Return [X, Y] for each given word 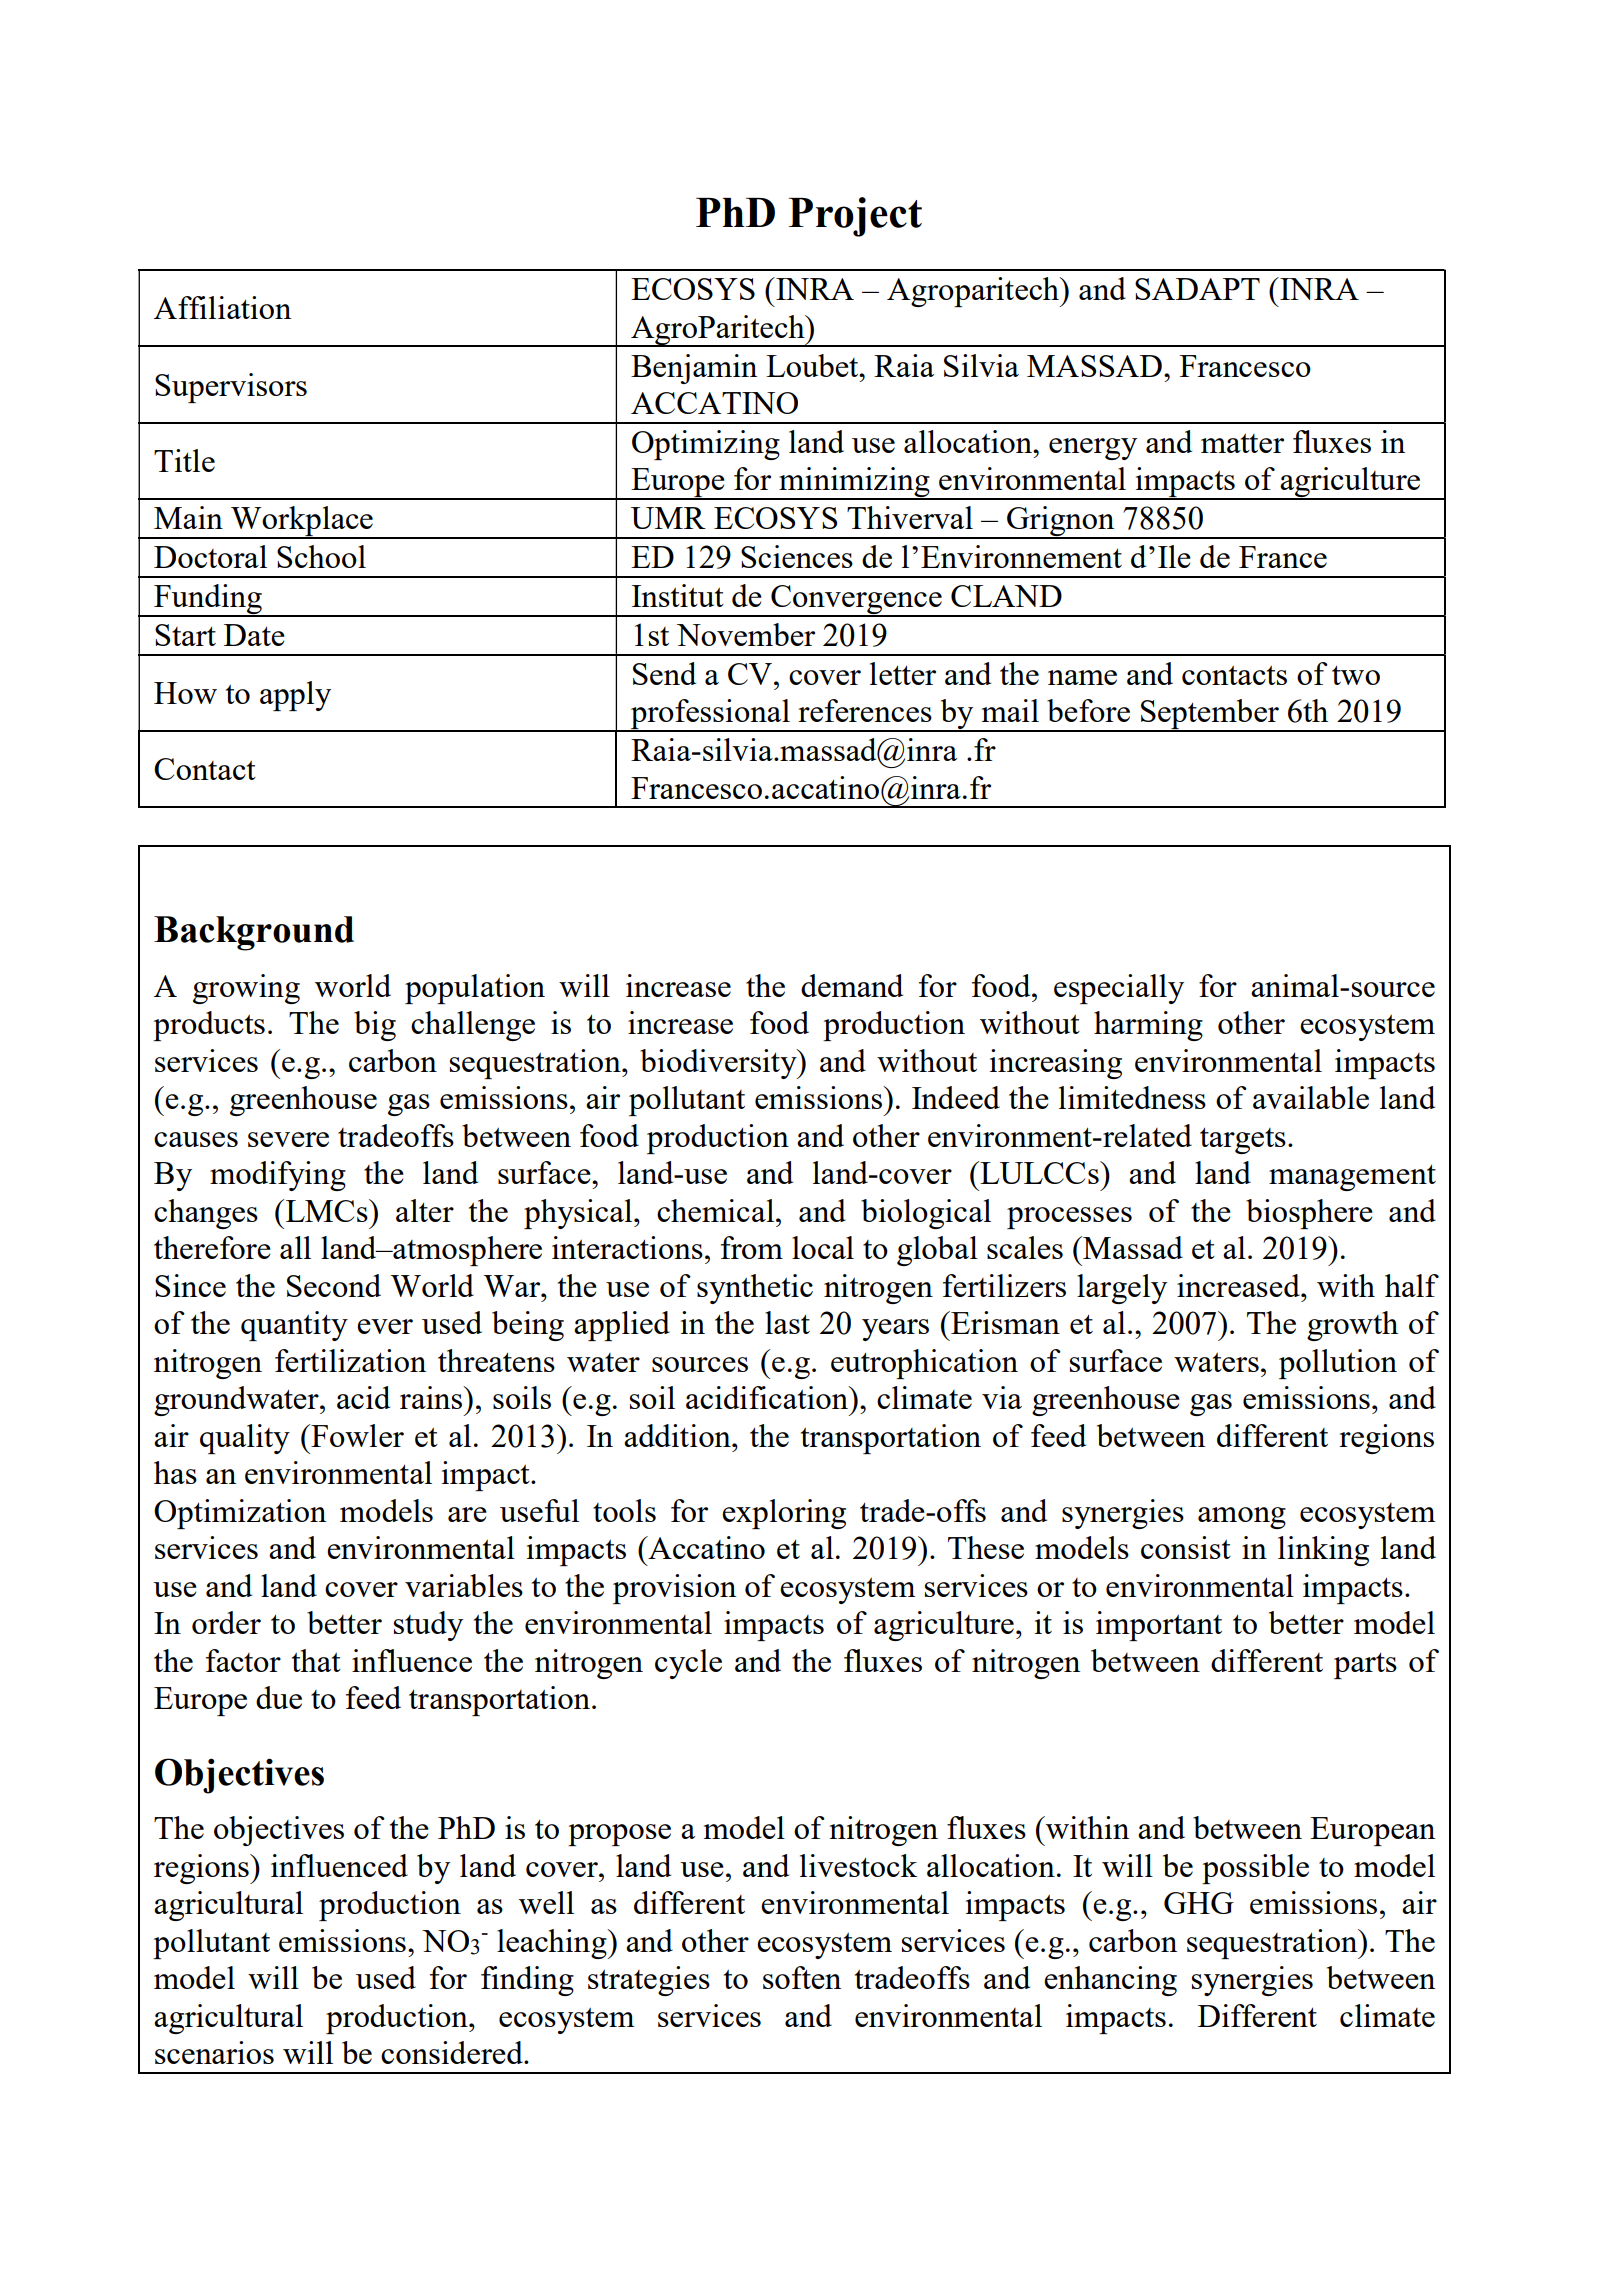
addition [678, 1435]
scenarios [214, 2052]
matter [1242, 443]
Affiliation [222, 307]
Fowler [356, 1435]
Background [254, 933]
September [1210, 715]
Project [855, 217]
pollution [1338, 1364]
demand [852, 985]
